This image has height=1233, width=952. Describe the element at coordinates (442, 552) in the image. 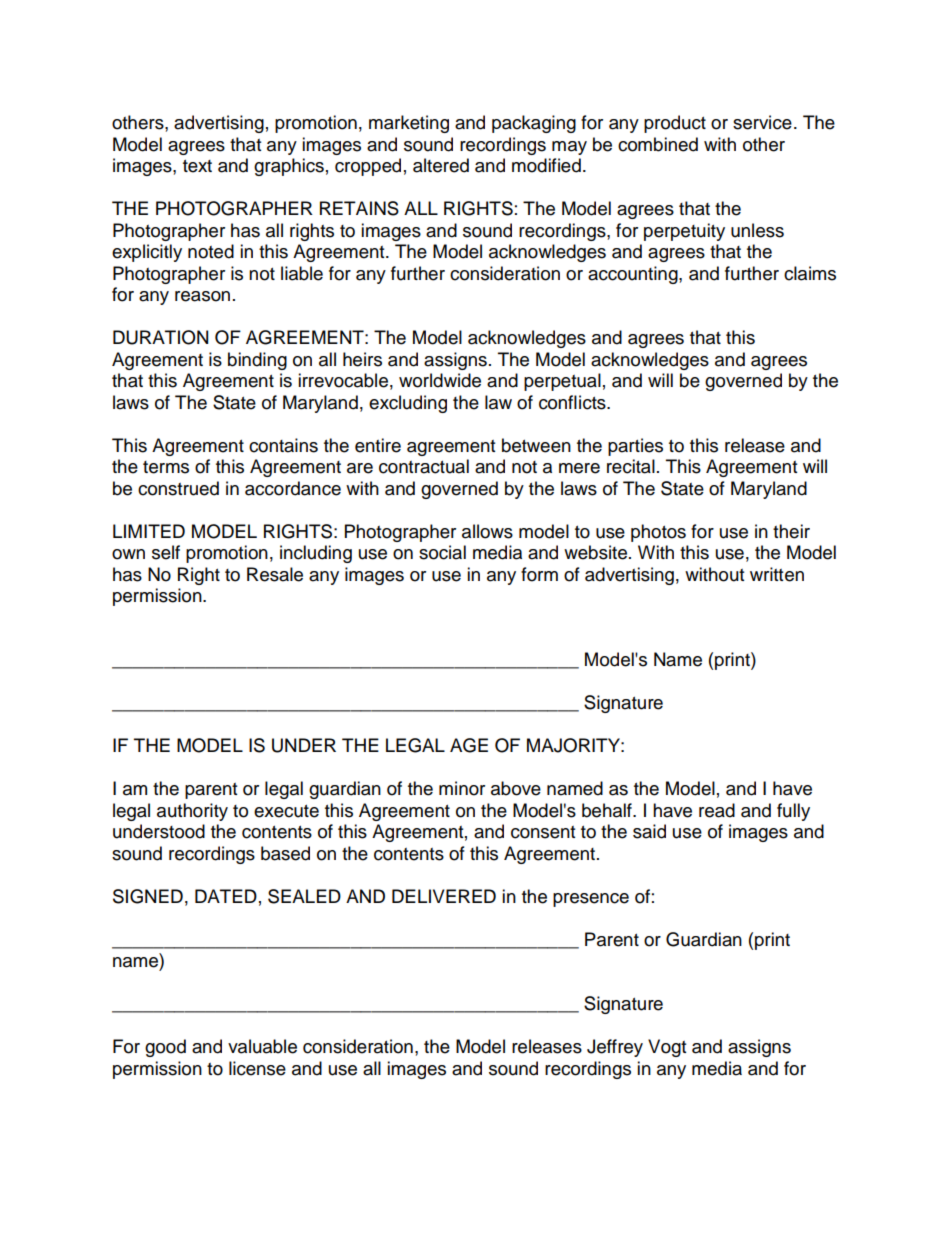

I see `social` at that location.
